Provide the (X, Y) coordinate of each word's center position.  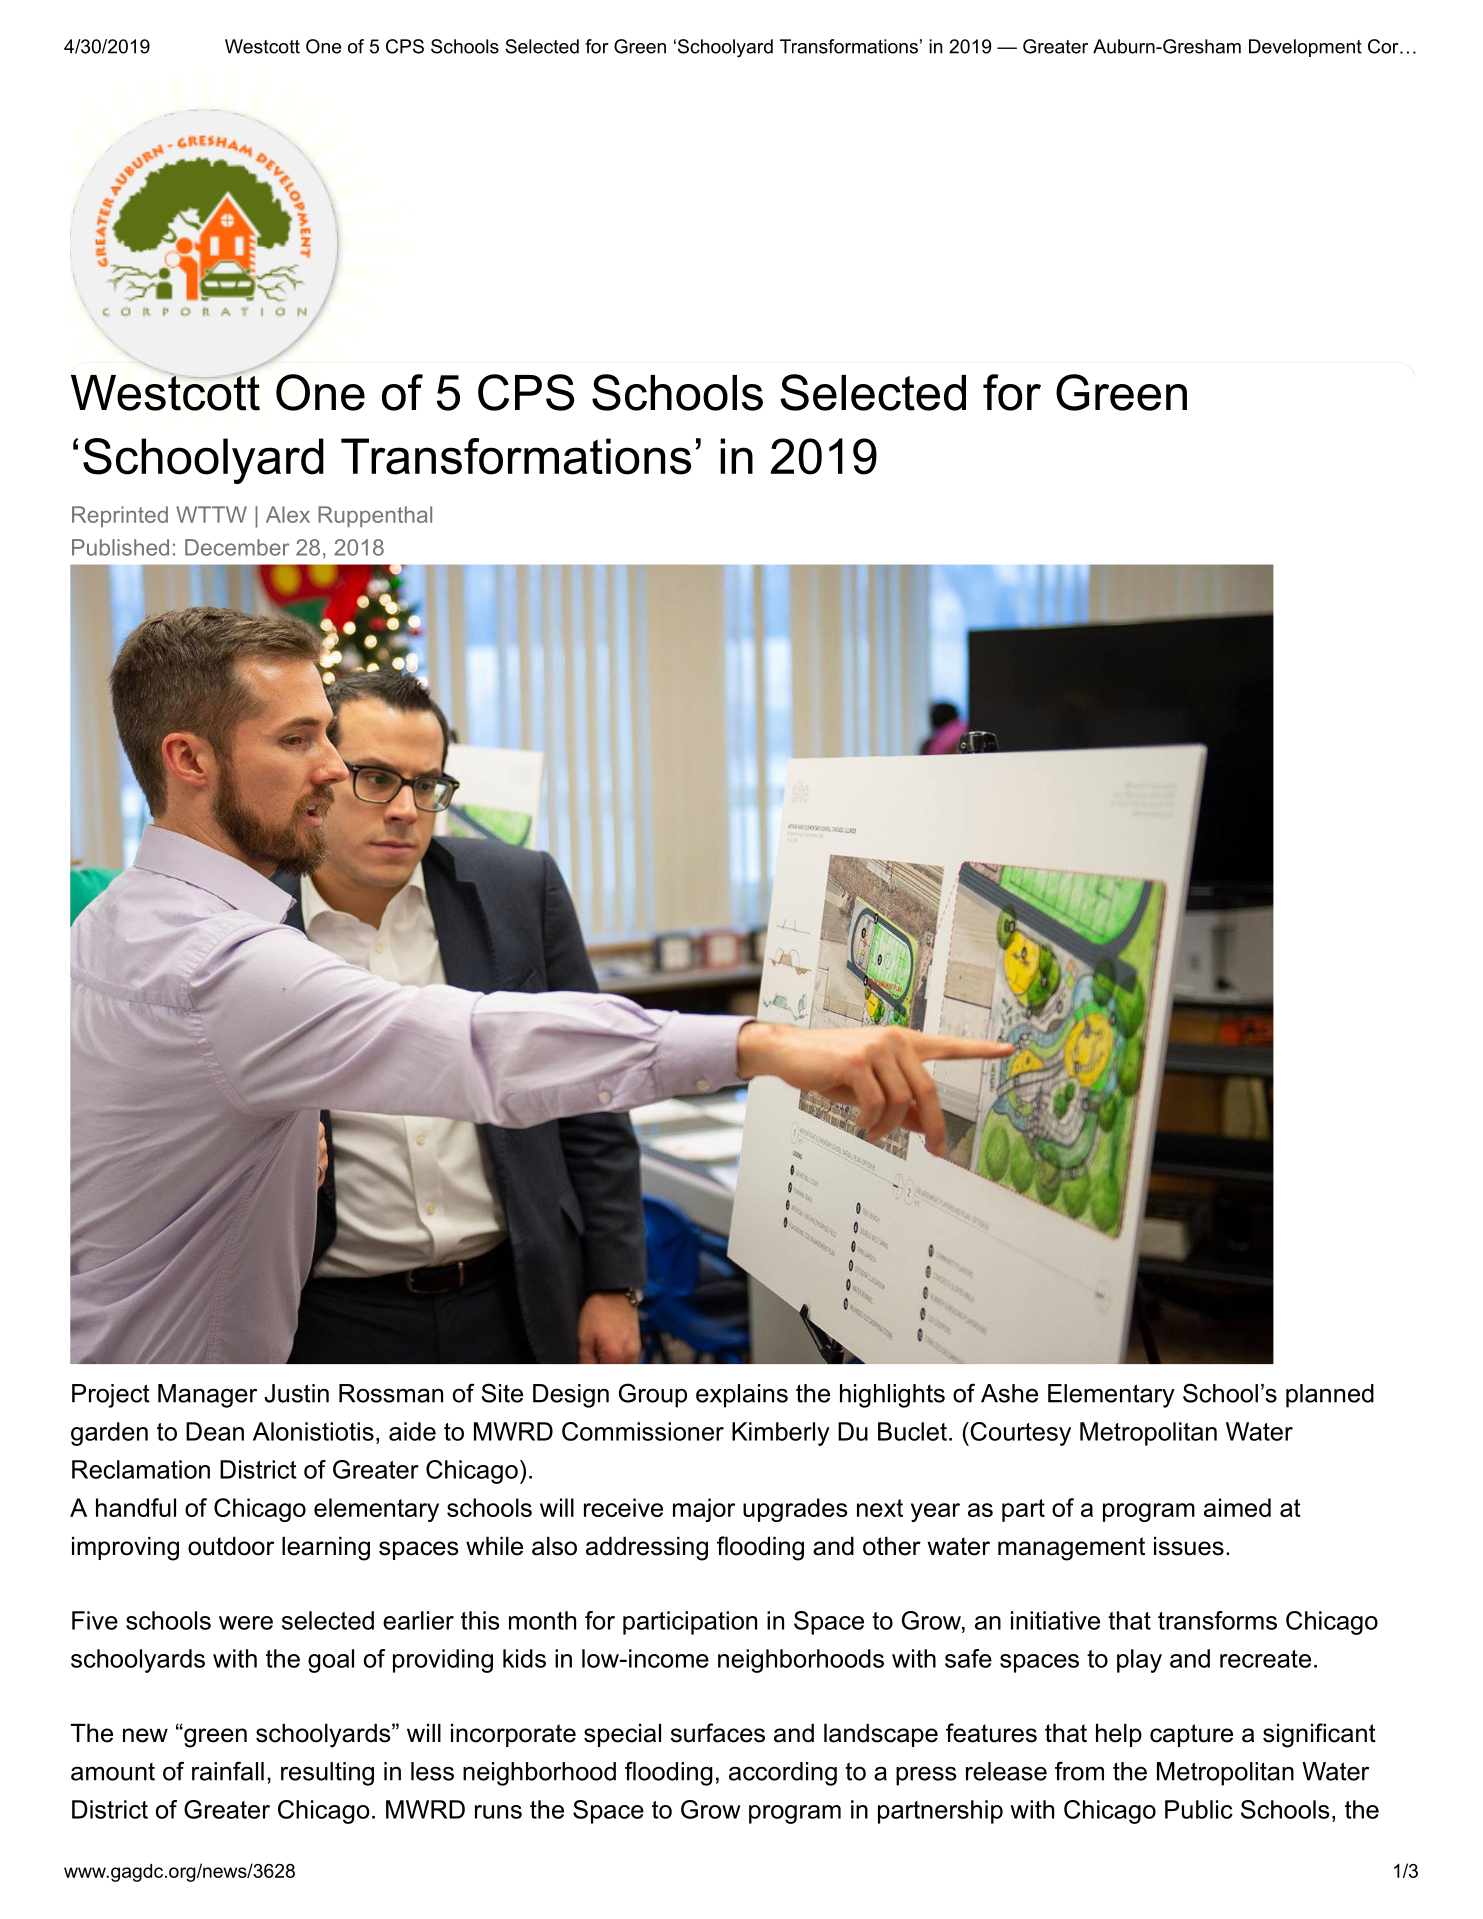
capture (1191, 1735)
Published (120, 547)
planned (1330, 1396)
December (237, 547)
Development (1305, 48)
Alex (288, 514)
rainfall (228, 1771)
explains (742, 1396)
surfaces (718, 1733)
